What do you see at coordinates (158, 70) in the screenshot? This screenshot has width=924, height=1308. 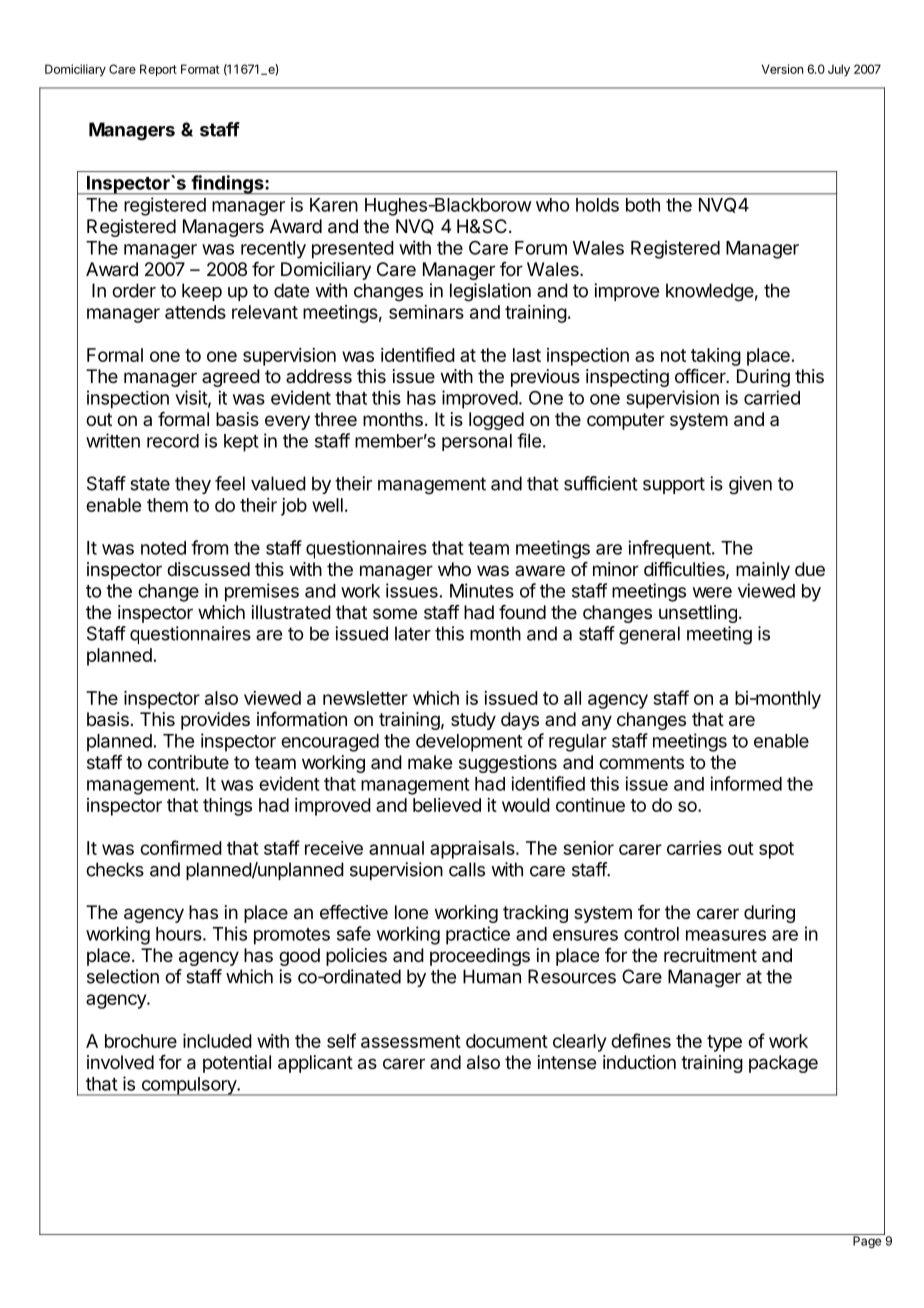 I see `Report` at bounding box center [158, 70].
